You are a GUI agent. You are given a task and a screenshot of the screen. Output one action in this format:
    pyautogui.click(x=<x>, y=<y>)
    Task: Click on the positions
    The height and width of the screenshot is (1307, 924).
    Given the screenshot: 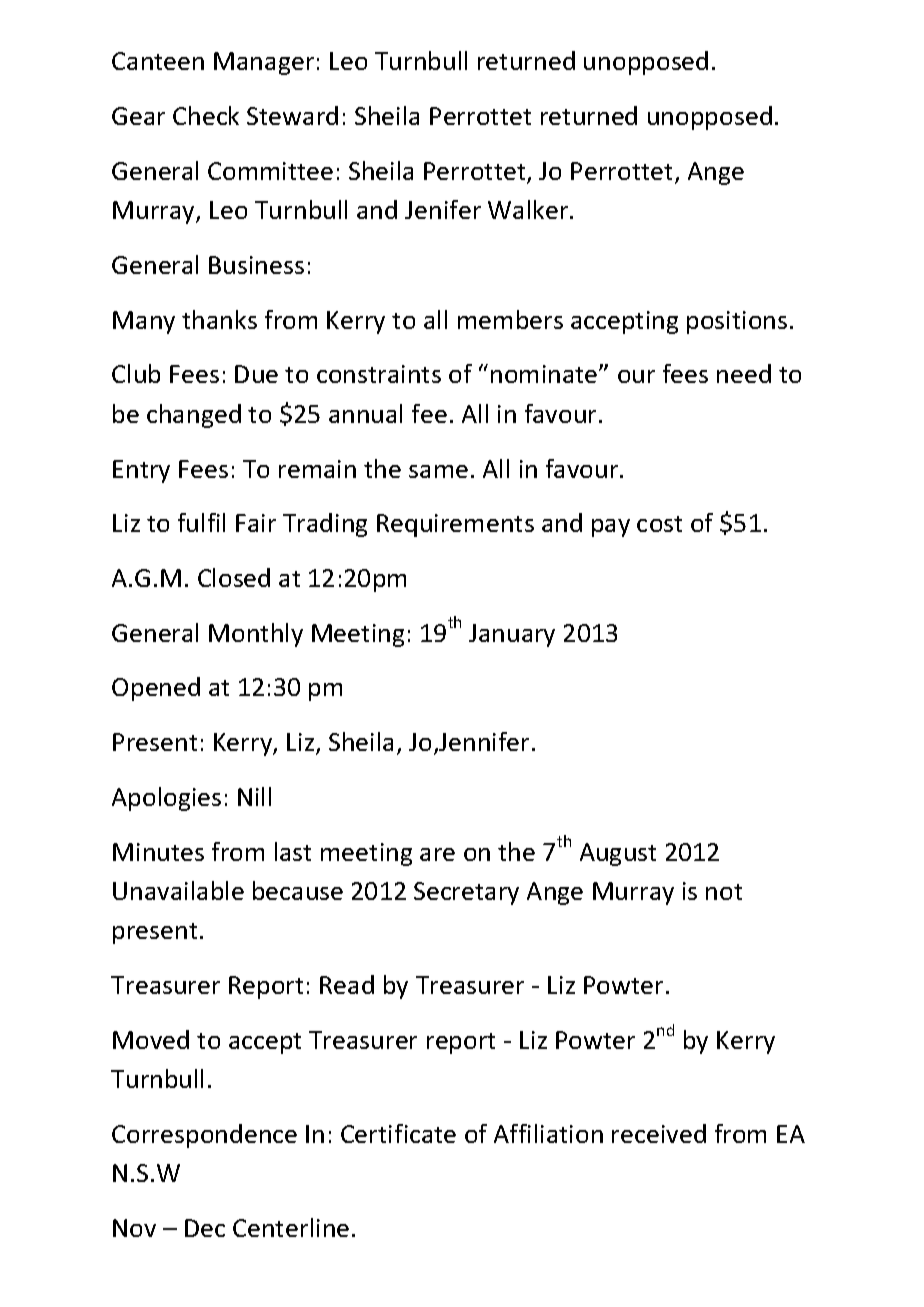 What is the action you would take?
    pyautogui.click(x=737, y=322)
